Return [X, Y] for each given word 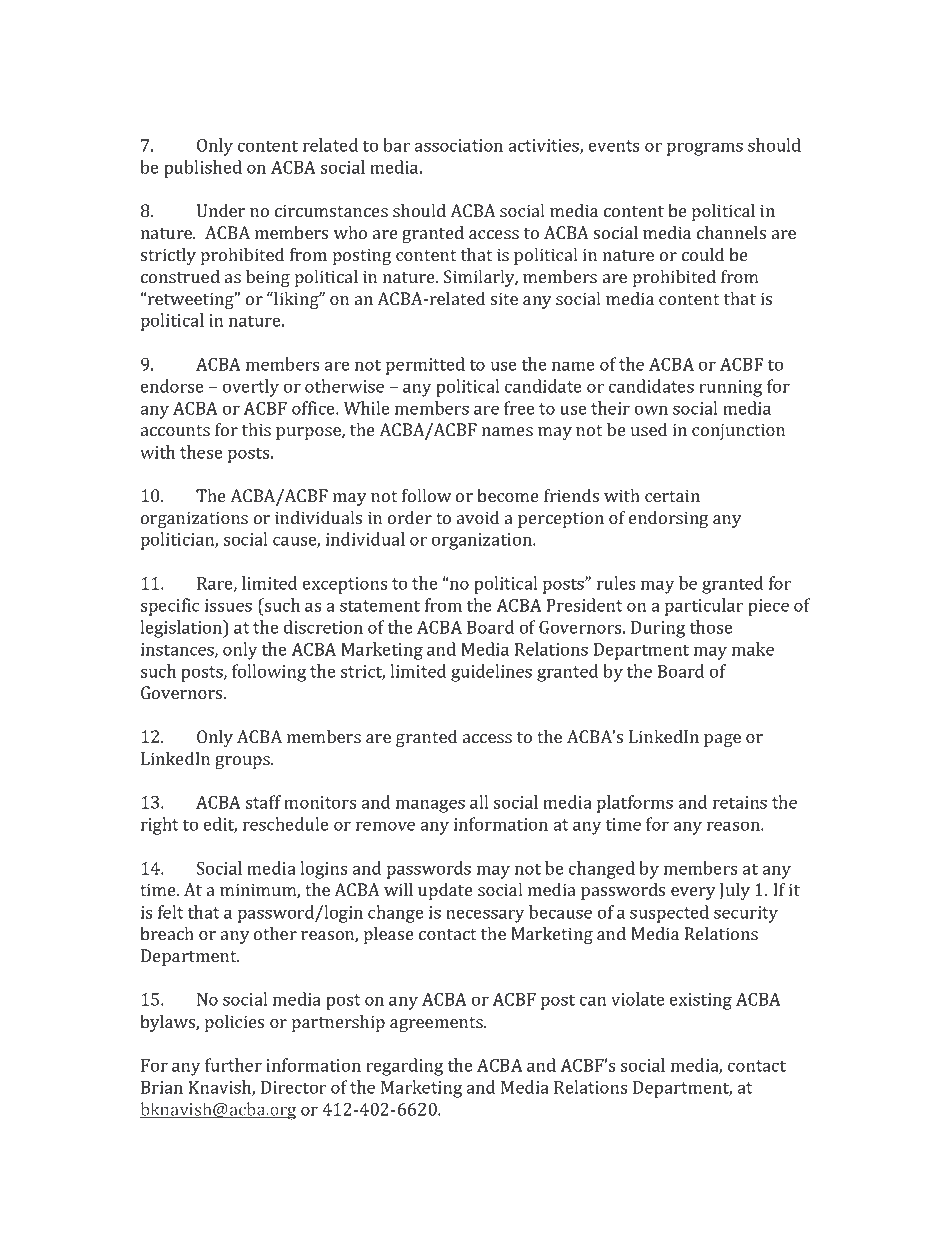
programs [705, 149]
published [203, 169]
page [722, 740]
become [508, 495]
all [479, 802]
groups [243, 762]
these [201, 452]
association [458, 145]
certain [672, 495]
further [233, 1065]
